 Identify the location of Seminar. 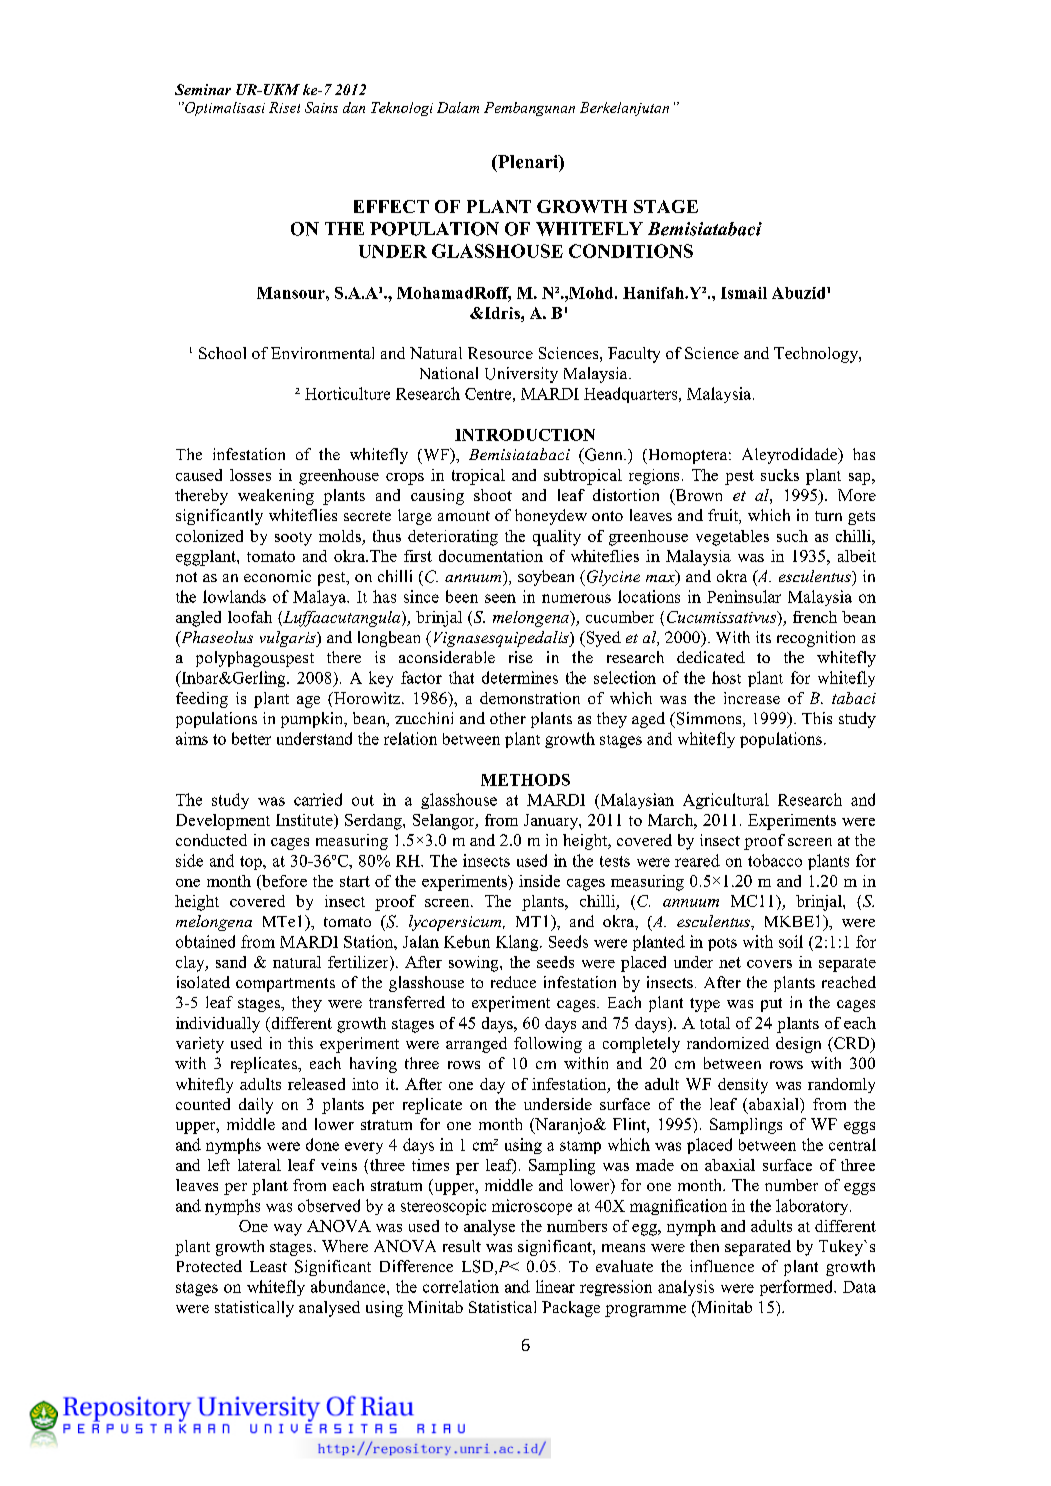
(203, 89).
